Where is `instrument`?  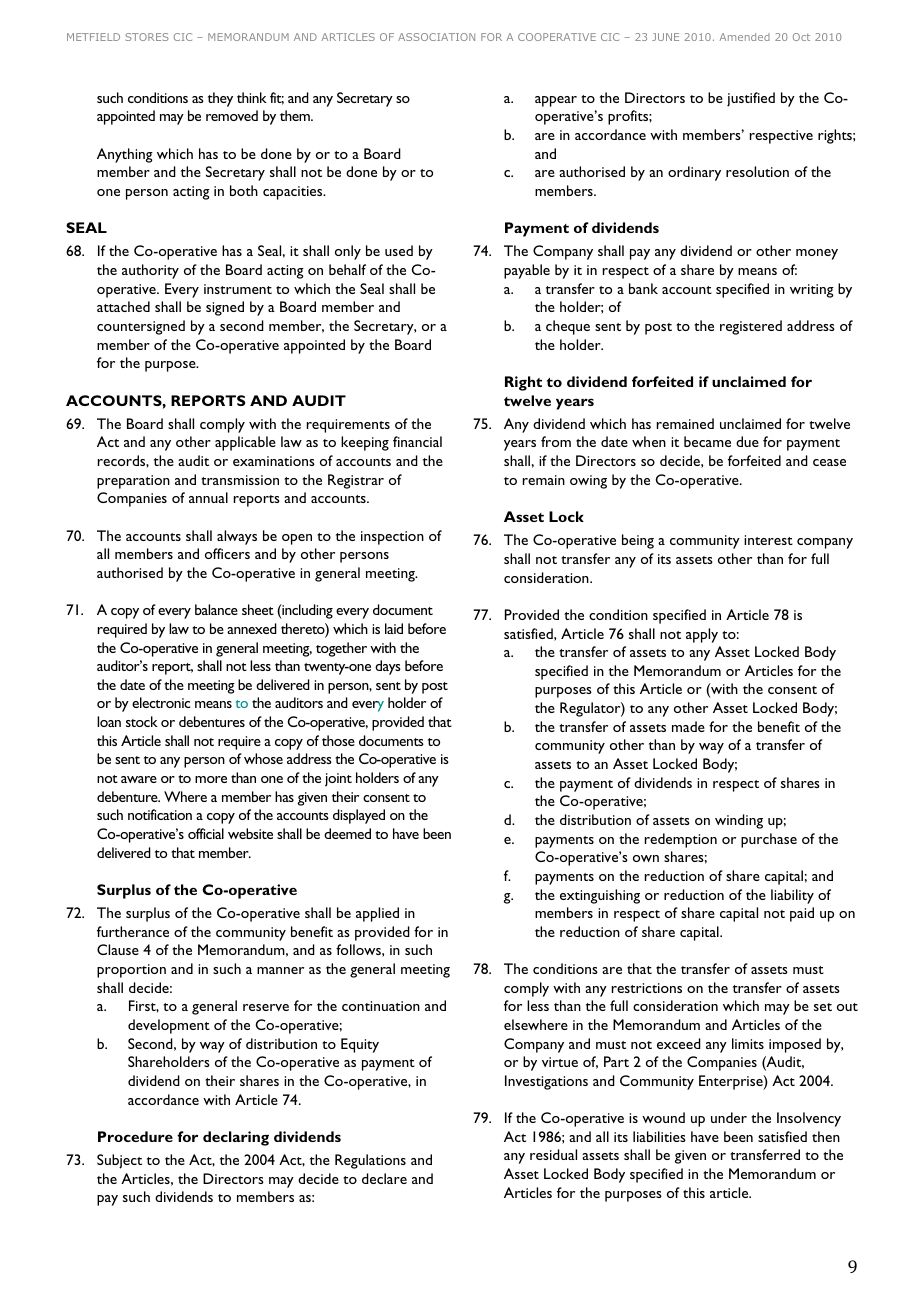
instrument is located at coordinates (238, 289).
